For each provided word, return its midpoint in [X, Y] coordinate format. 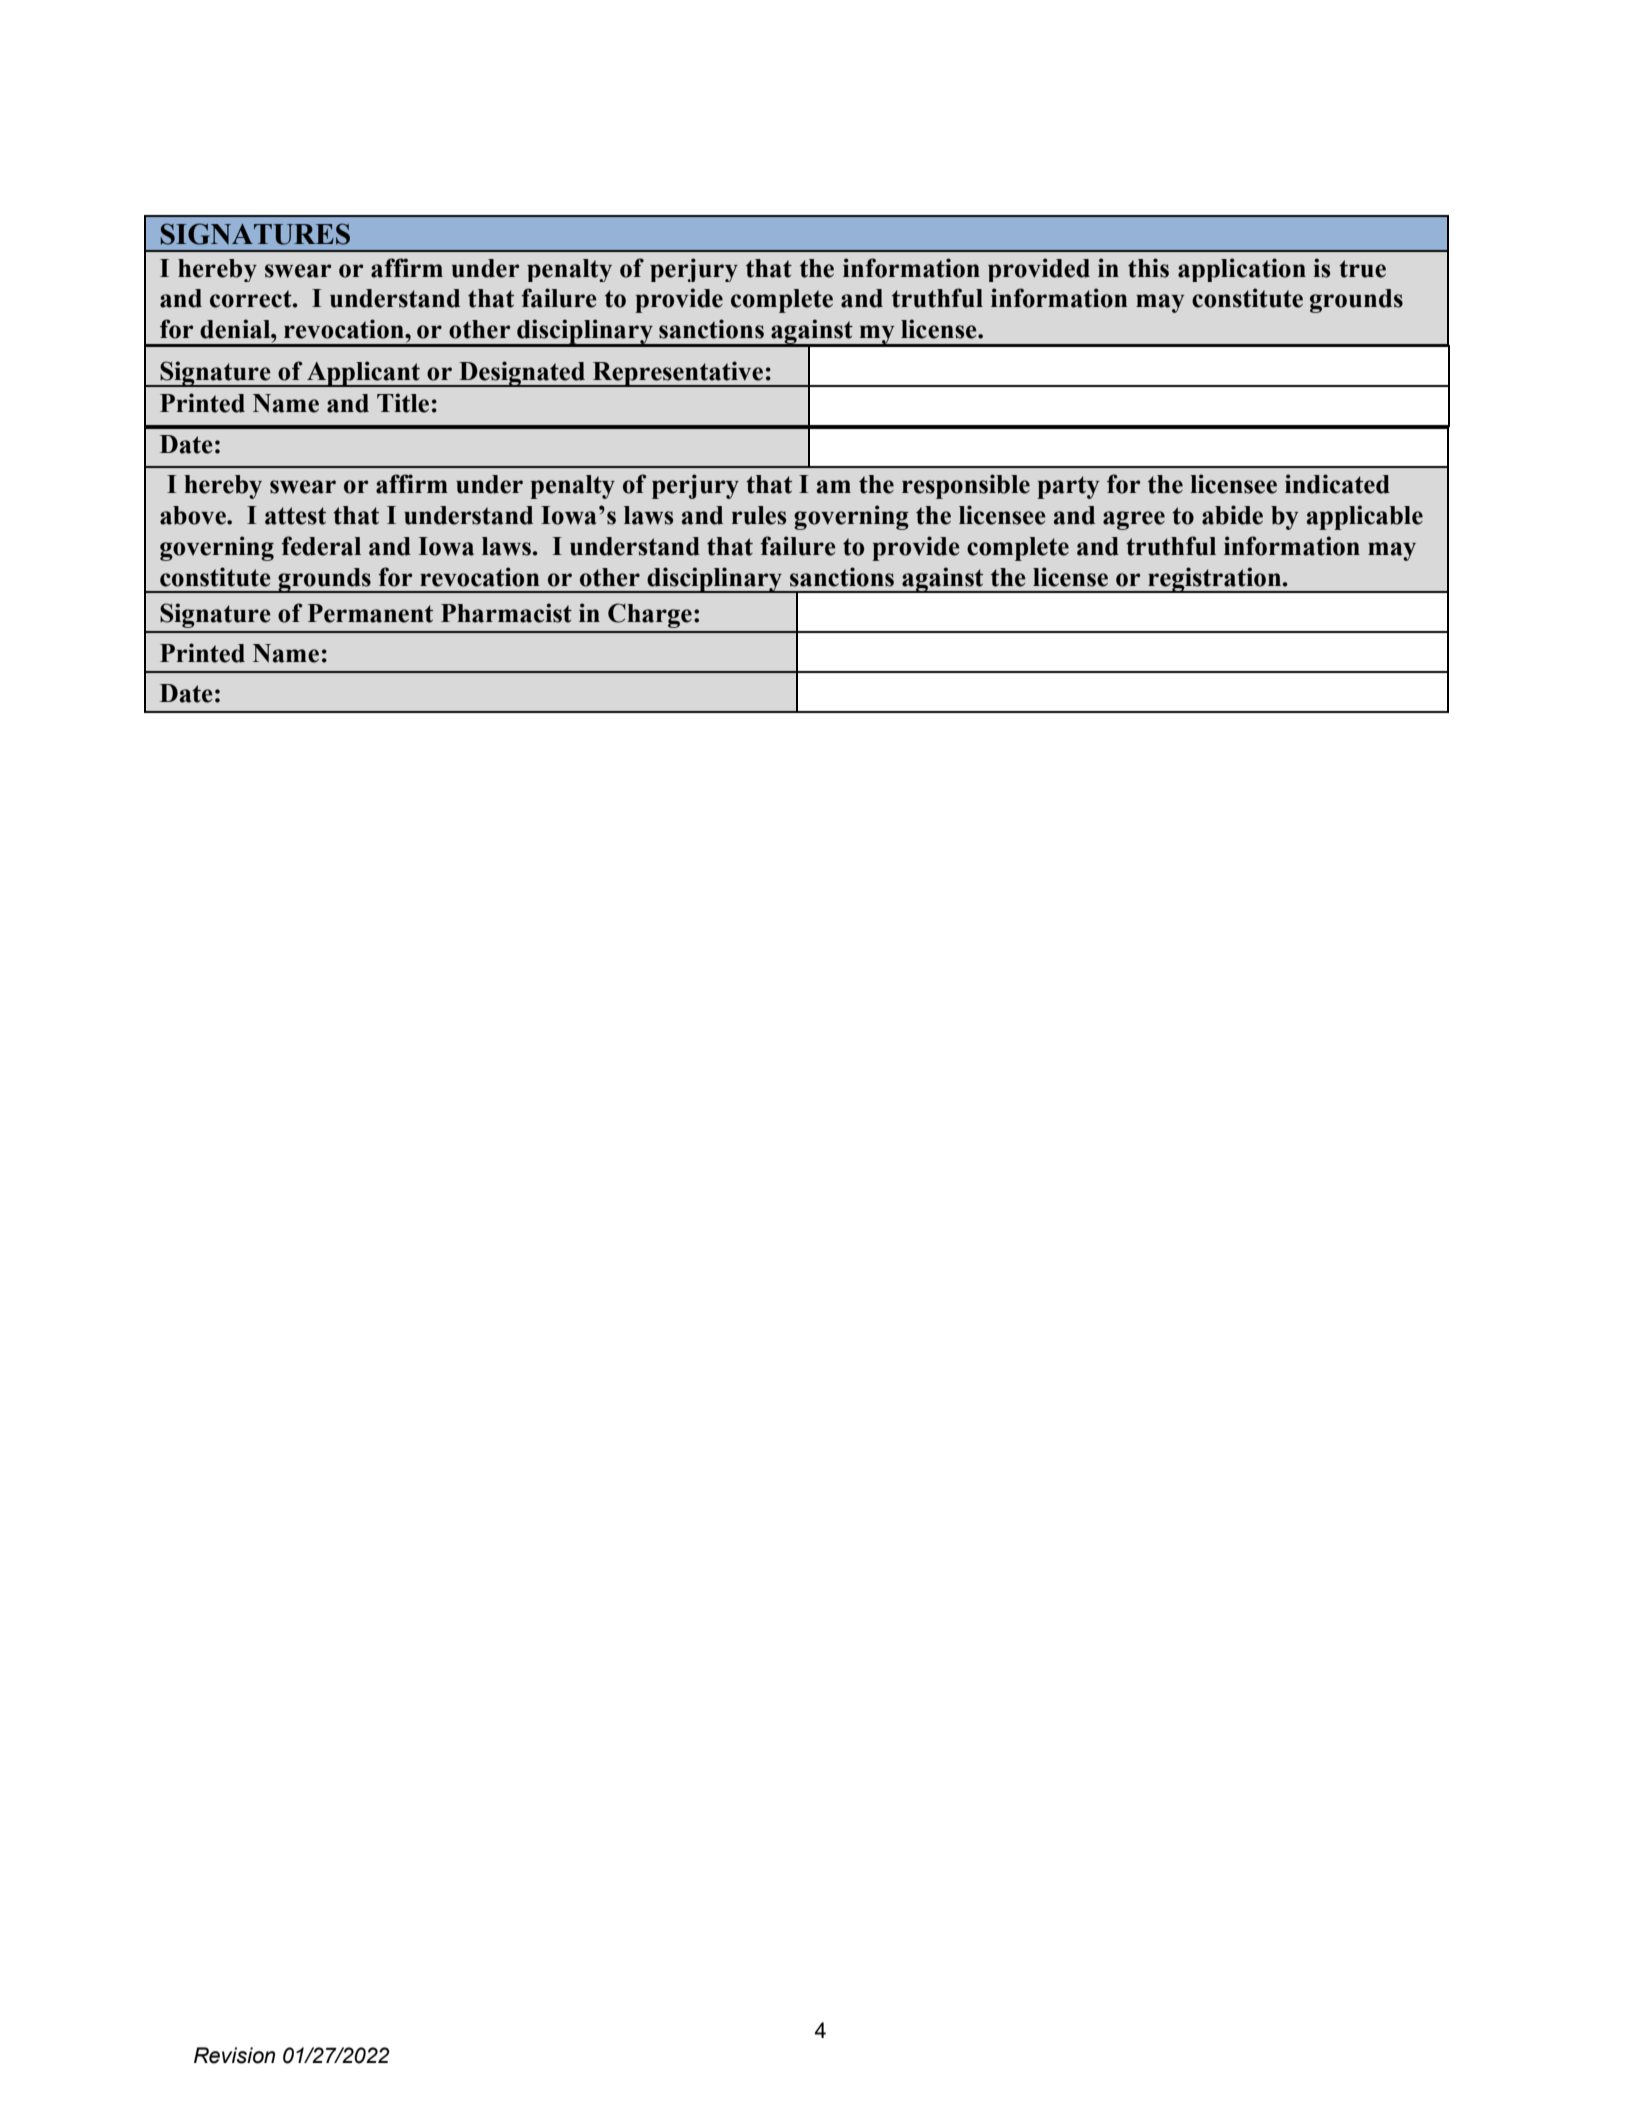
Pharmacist [506, 613]
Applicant [363, 374]
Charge [650, 615]
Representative [678, 374]
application [1242, 270]
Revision [234, 2055]
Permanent [370, 613]
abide [1232, 515]
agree [1134, 520]
